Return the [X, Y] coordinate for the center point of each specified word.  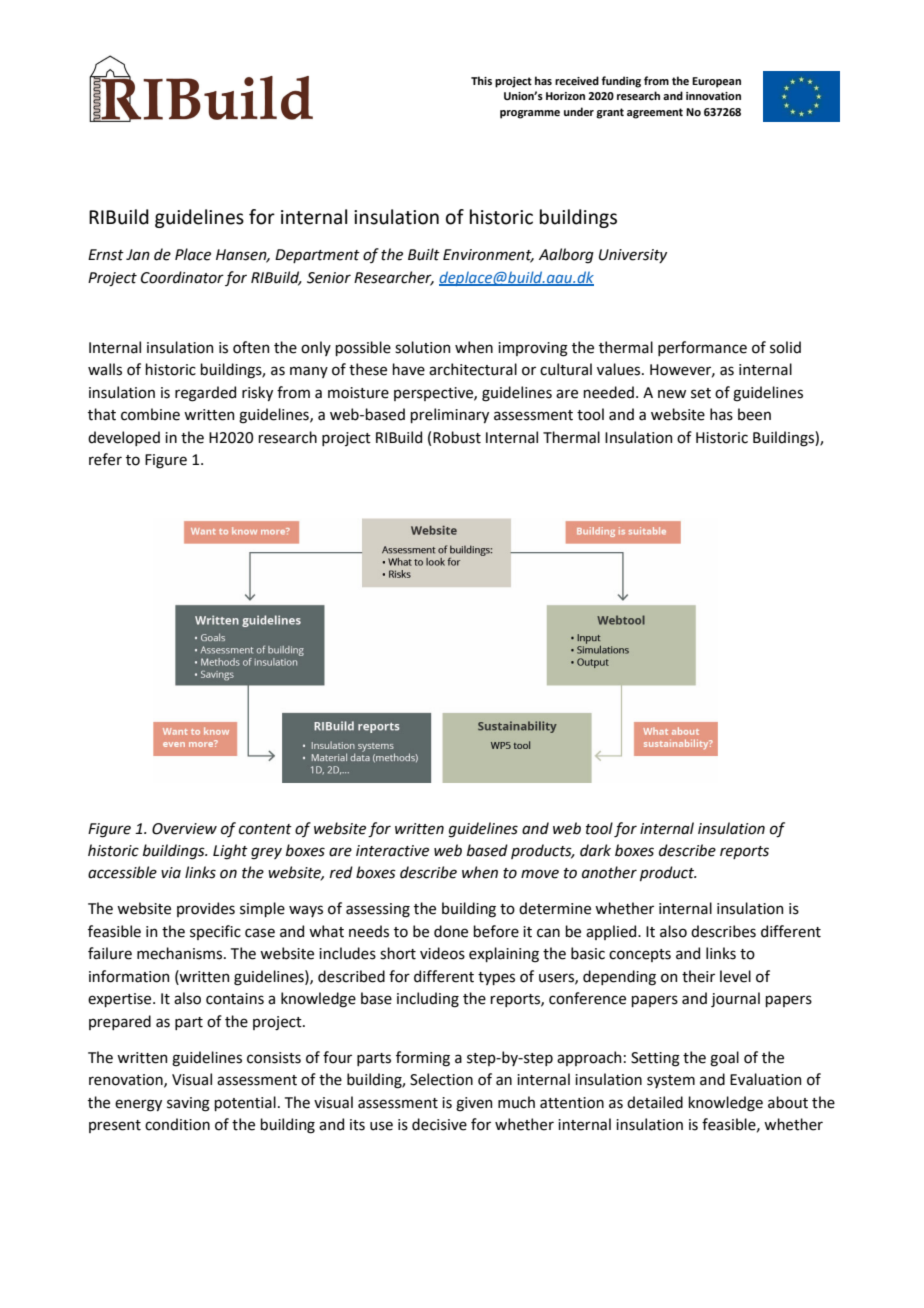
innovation [713, 96]
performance [702, 348]
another [609, 872]
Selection [441, 1079]
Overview [184, 829]
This [481, 80]
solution [422, 347]
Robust [457, 437]
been [754, 414]
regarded [205, 394]
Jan [138, 255]
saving [188, 1104]
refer [105, 459]
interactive [392, 851]
